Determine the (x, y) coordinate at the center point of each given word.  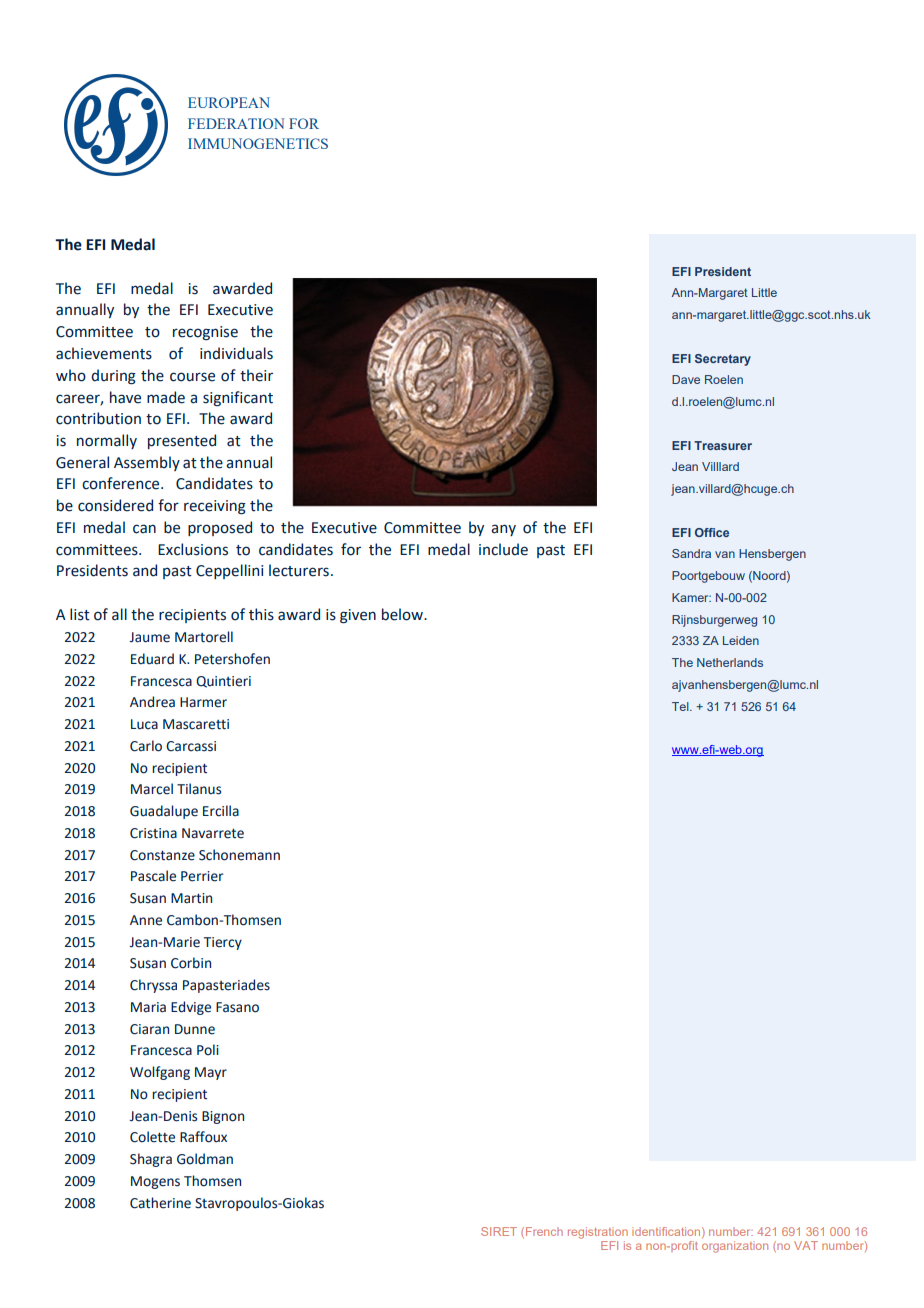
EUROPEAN (229, 102)
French (544, 1231)
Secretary (723, 360)
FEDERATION (236, 123)
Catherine (160, 1203)
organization (735, 1247)
